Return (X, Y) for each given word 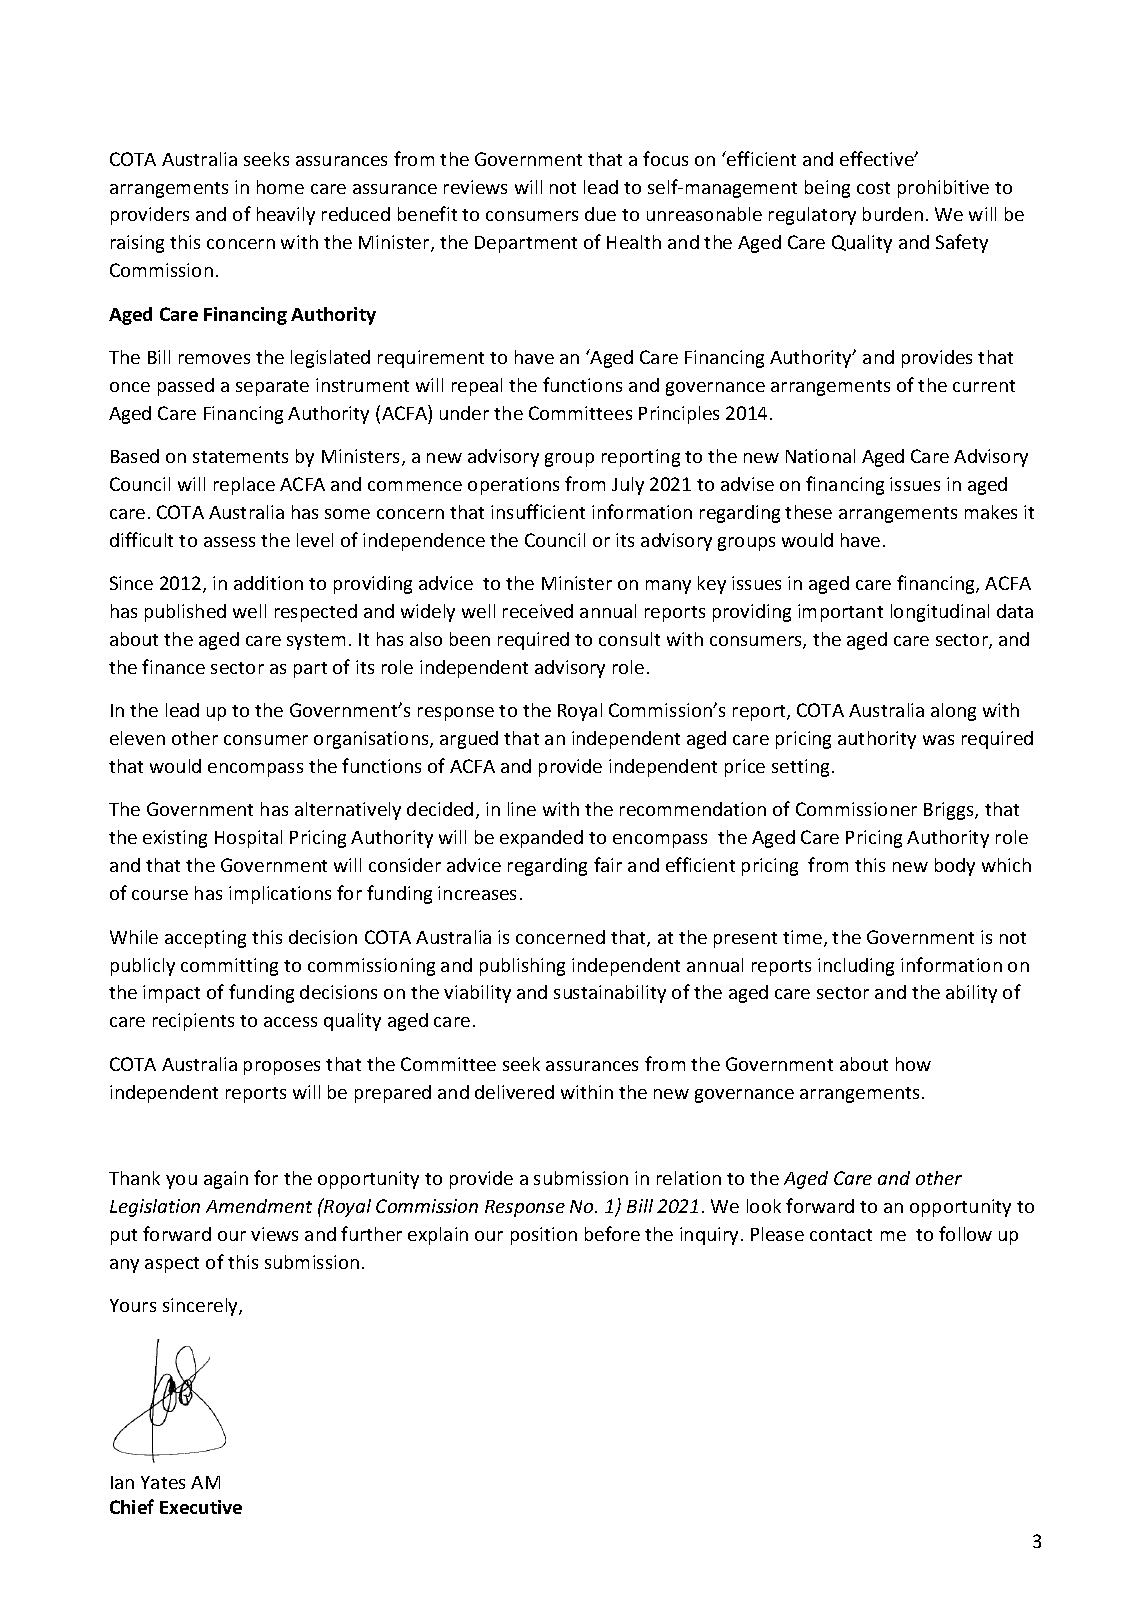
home (280, 187)
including (856, 967)
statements (240, 457)
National (820, 456)
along (953, 712)
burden (893, 214)
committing (229, 967)
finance (173, 666)
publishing (522, 967)
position (544, 1236)
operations (513, 486)
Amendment (259, 1206)
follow (965, 1233)
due (600, 214)
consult (629, 639)
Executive (201, 1507)
